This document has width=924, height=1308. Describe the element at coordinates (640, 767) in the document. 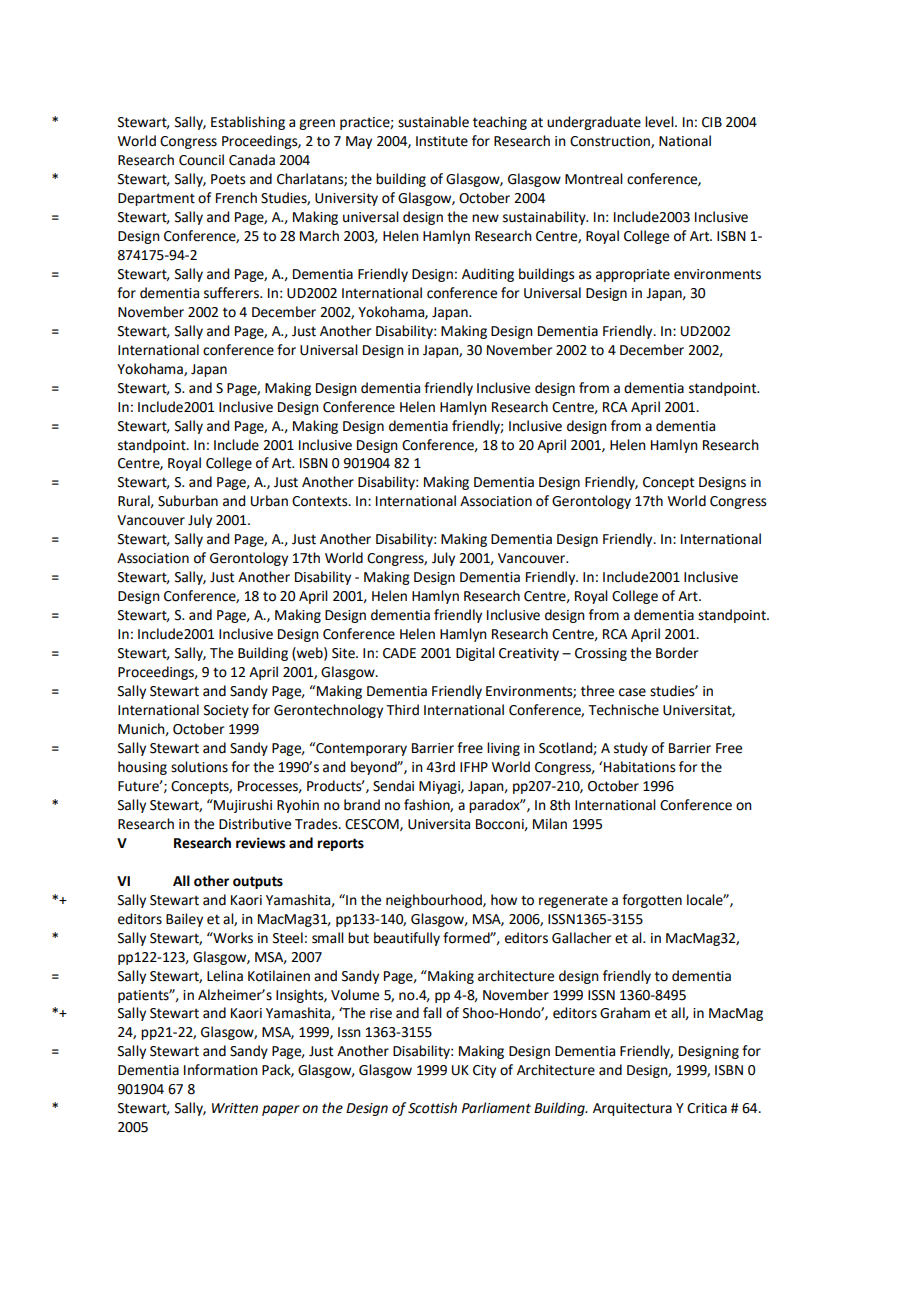

I see `Habitations` at that location.
